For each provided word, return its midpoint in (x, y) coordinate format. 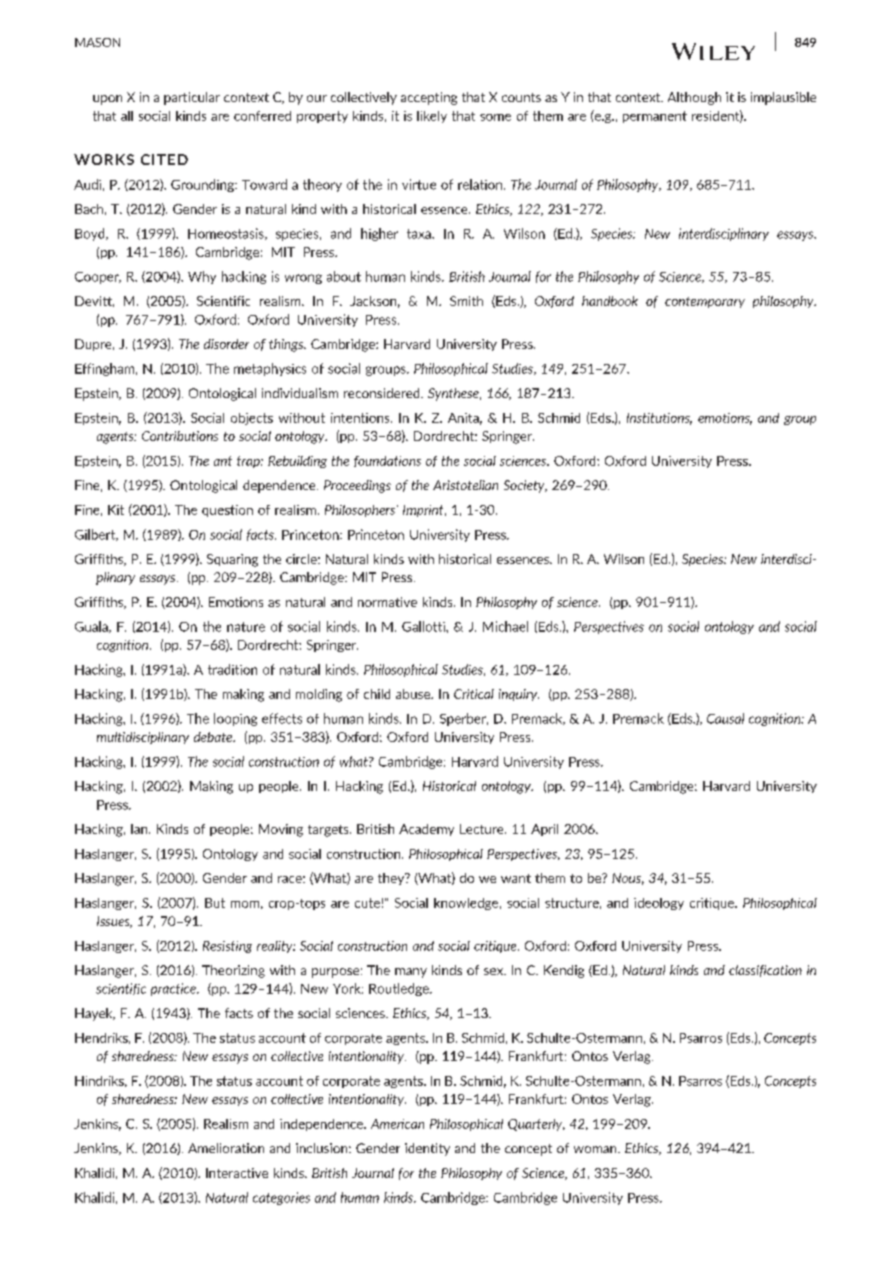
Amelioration (226, 1148)
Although (694, 98)
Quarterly (536, 1125)
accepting (429, 98)
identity (427, 1149)
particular (192, 98)
